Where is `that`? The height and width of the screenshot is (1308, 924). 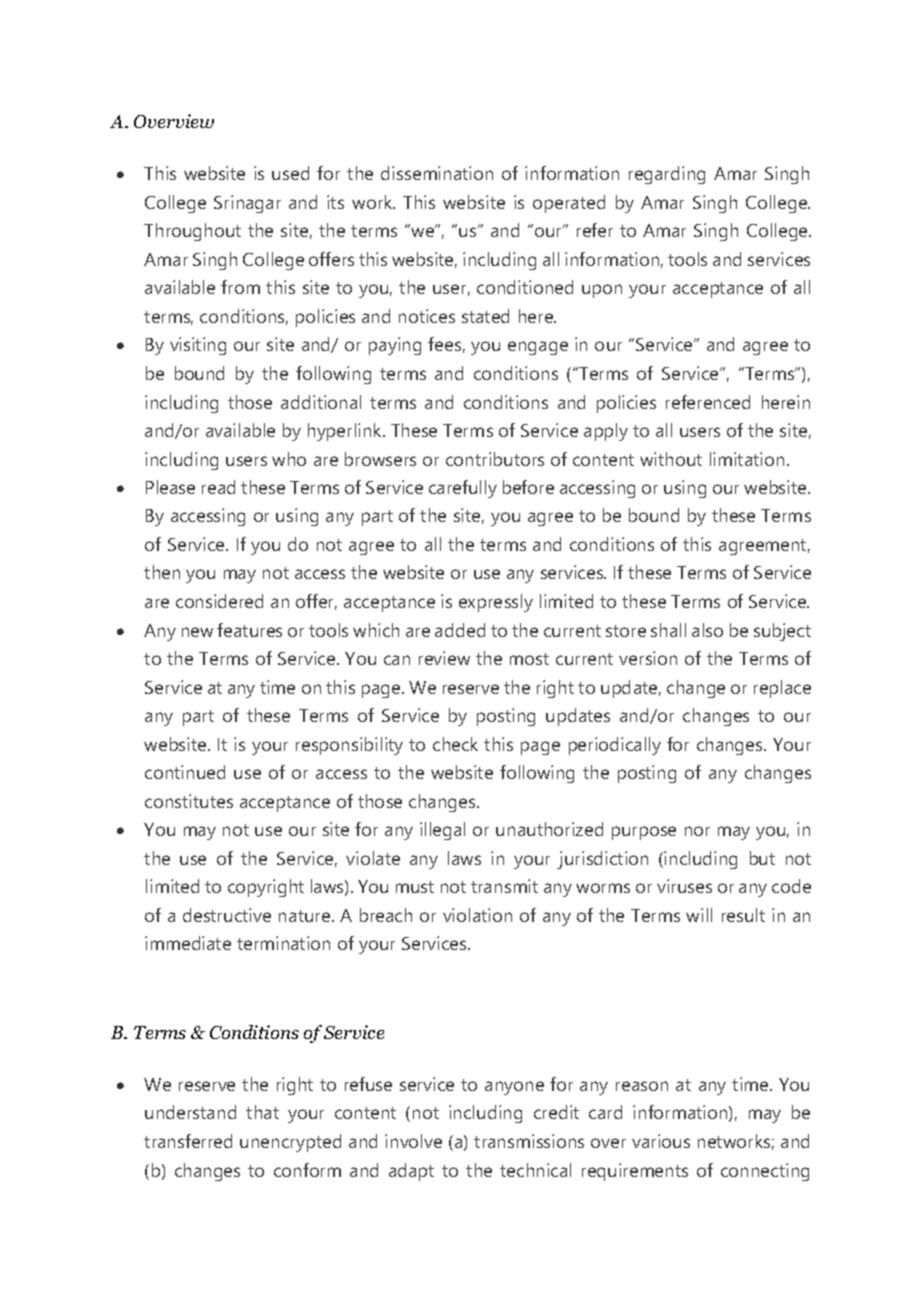
that is located at coordinates (262, 1112).
